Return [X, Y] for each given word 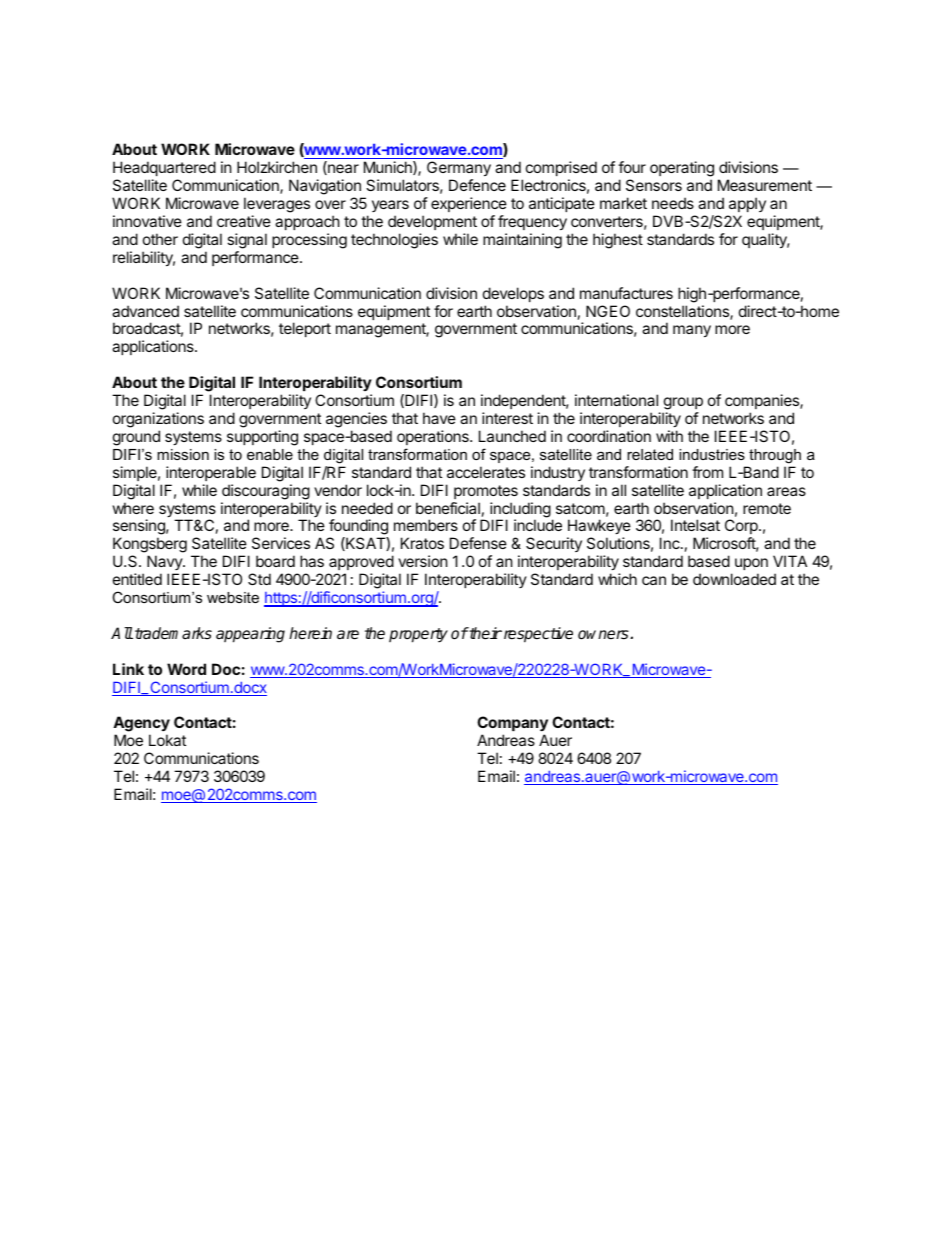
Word [186, 669]
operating [682, 170]
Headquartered [164, 170]
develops [513, 294]
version [423, 561]
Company [512, 725]
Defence [477, 185]
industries [712, 454]
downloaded [734, 579]
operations [434, 437]
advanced [145, 311]
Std [259, 579]
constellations [683, 312]
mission [183, 454]
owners [604, 635]
